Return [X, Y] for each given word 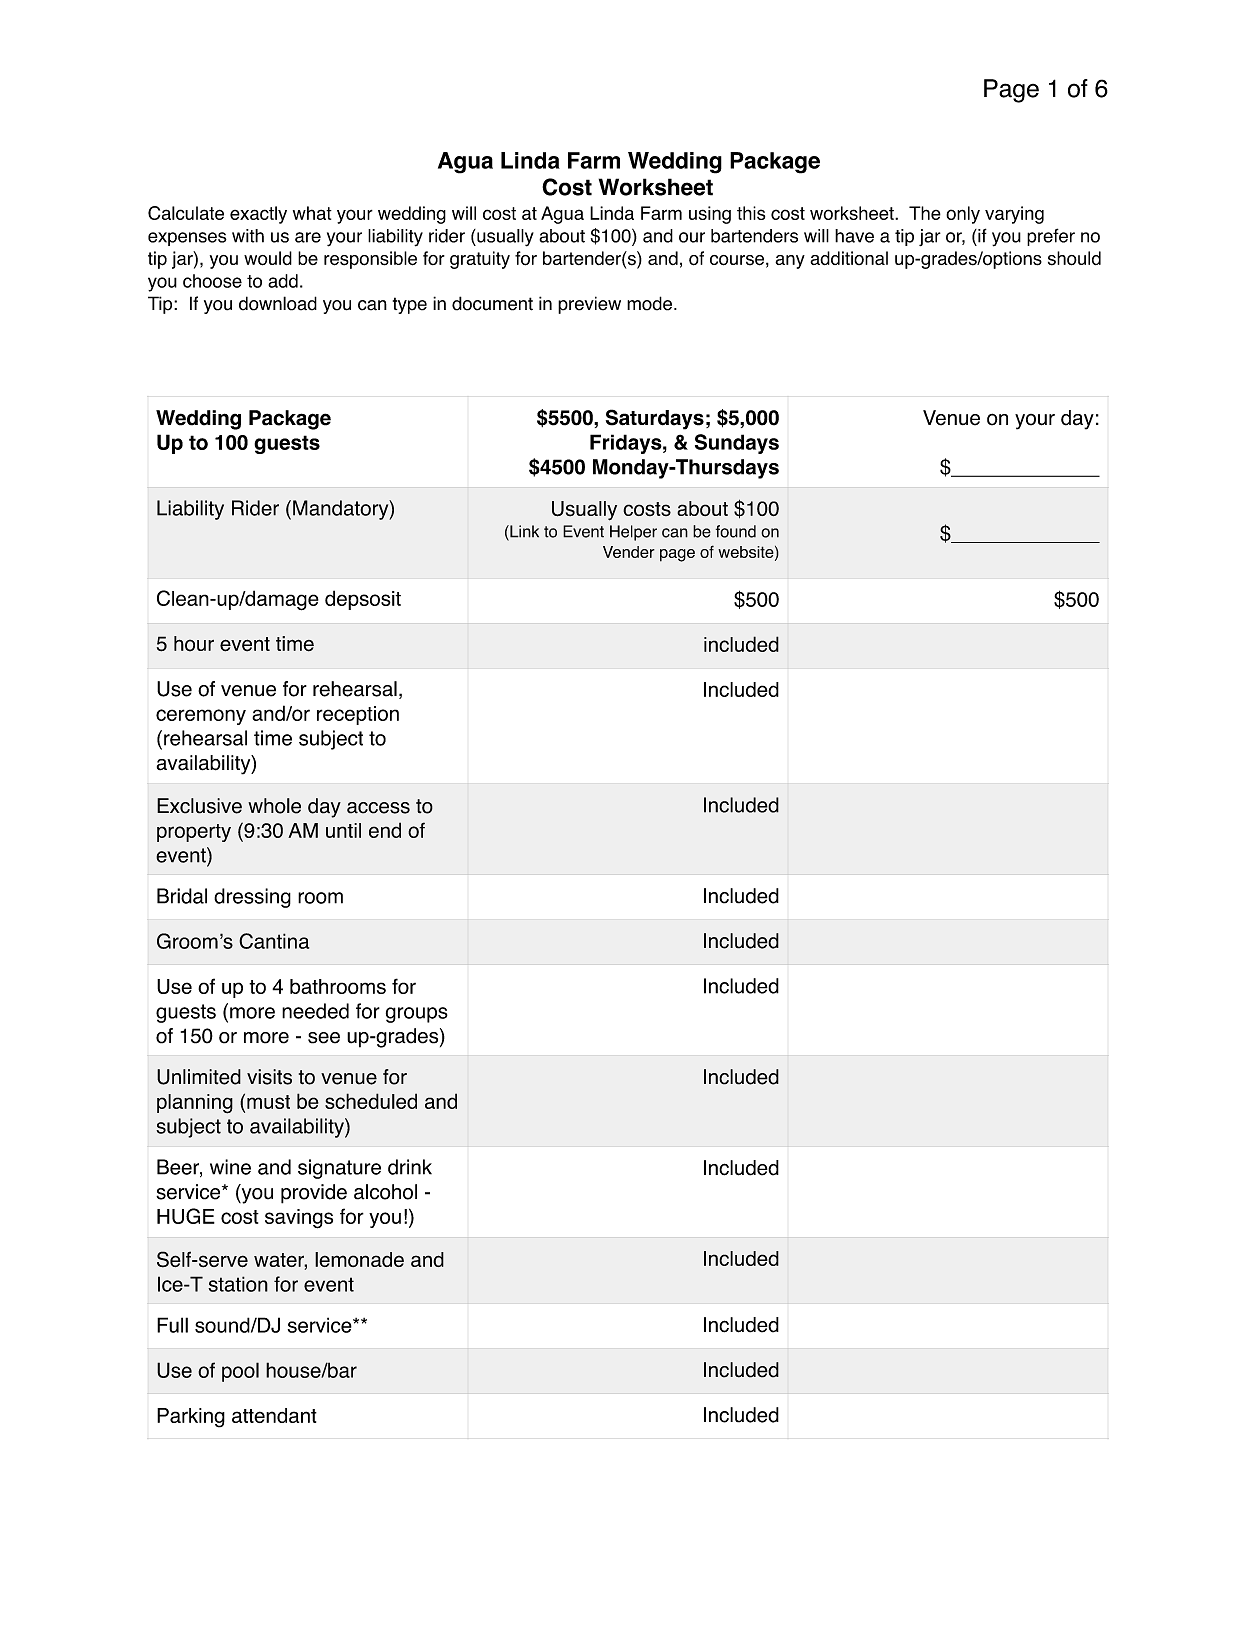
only [963, 215]
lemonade [359, 1259]
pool [240, 1372]
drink [410, 1167]
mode [649, 303]
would [268, 258]
